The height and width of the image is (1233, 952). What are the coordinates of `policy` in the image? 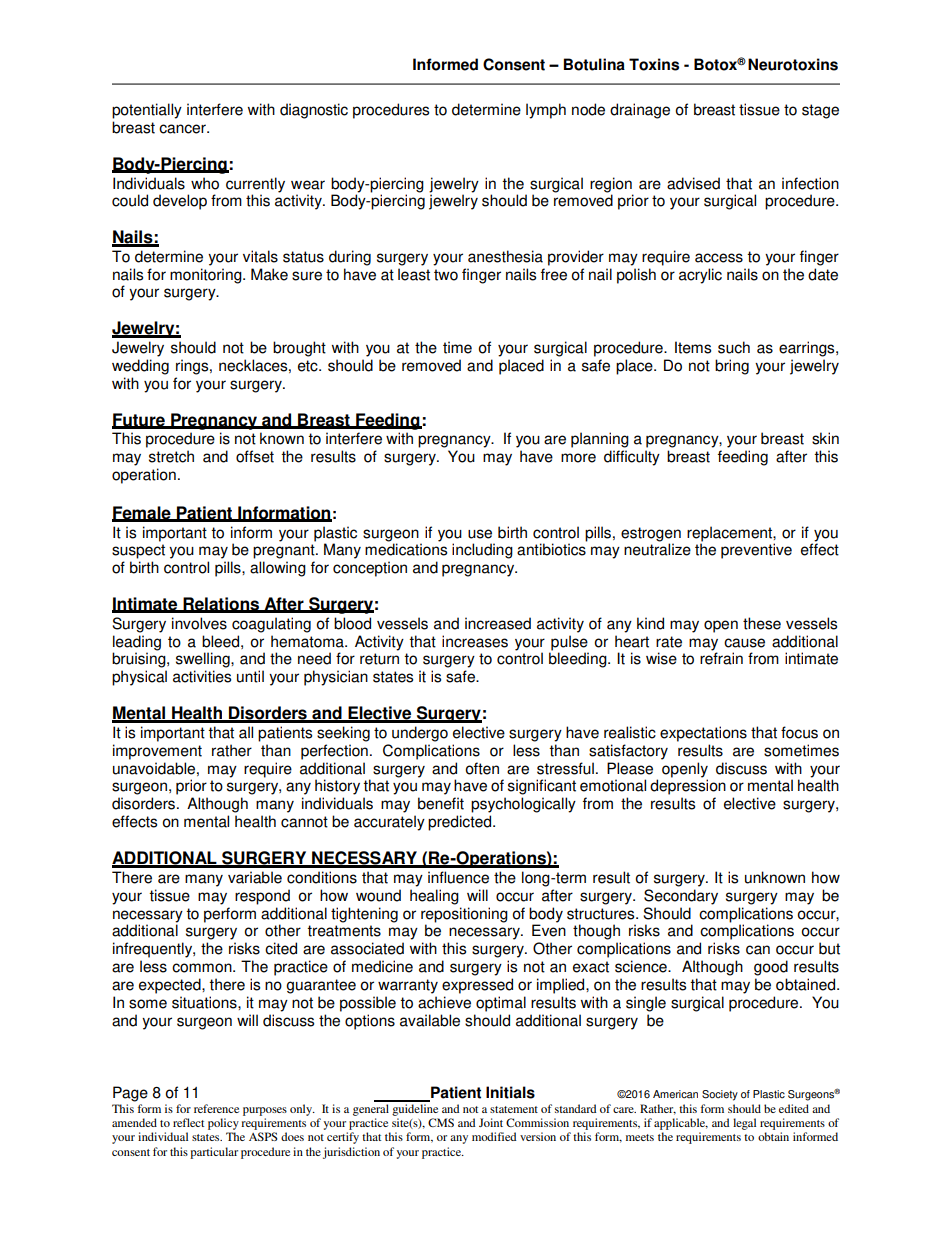 It's located at (223, 1124).
